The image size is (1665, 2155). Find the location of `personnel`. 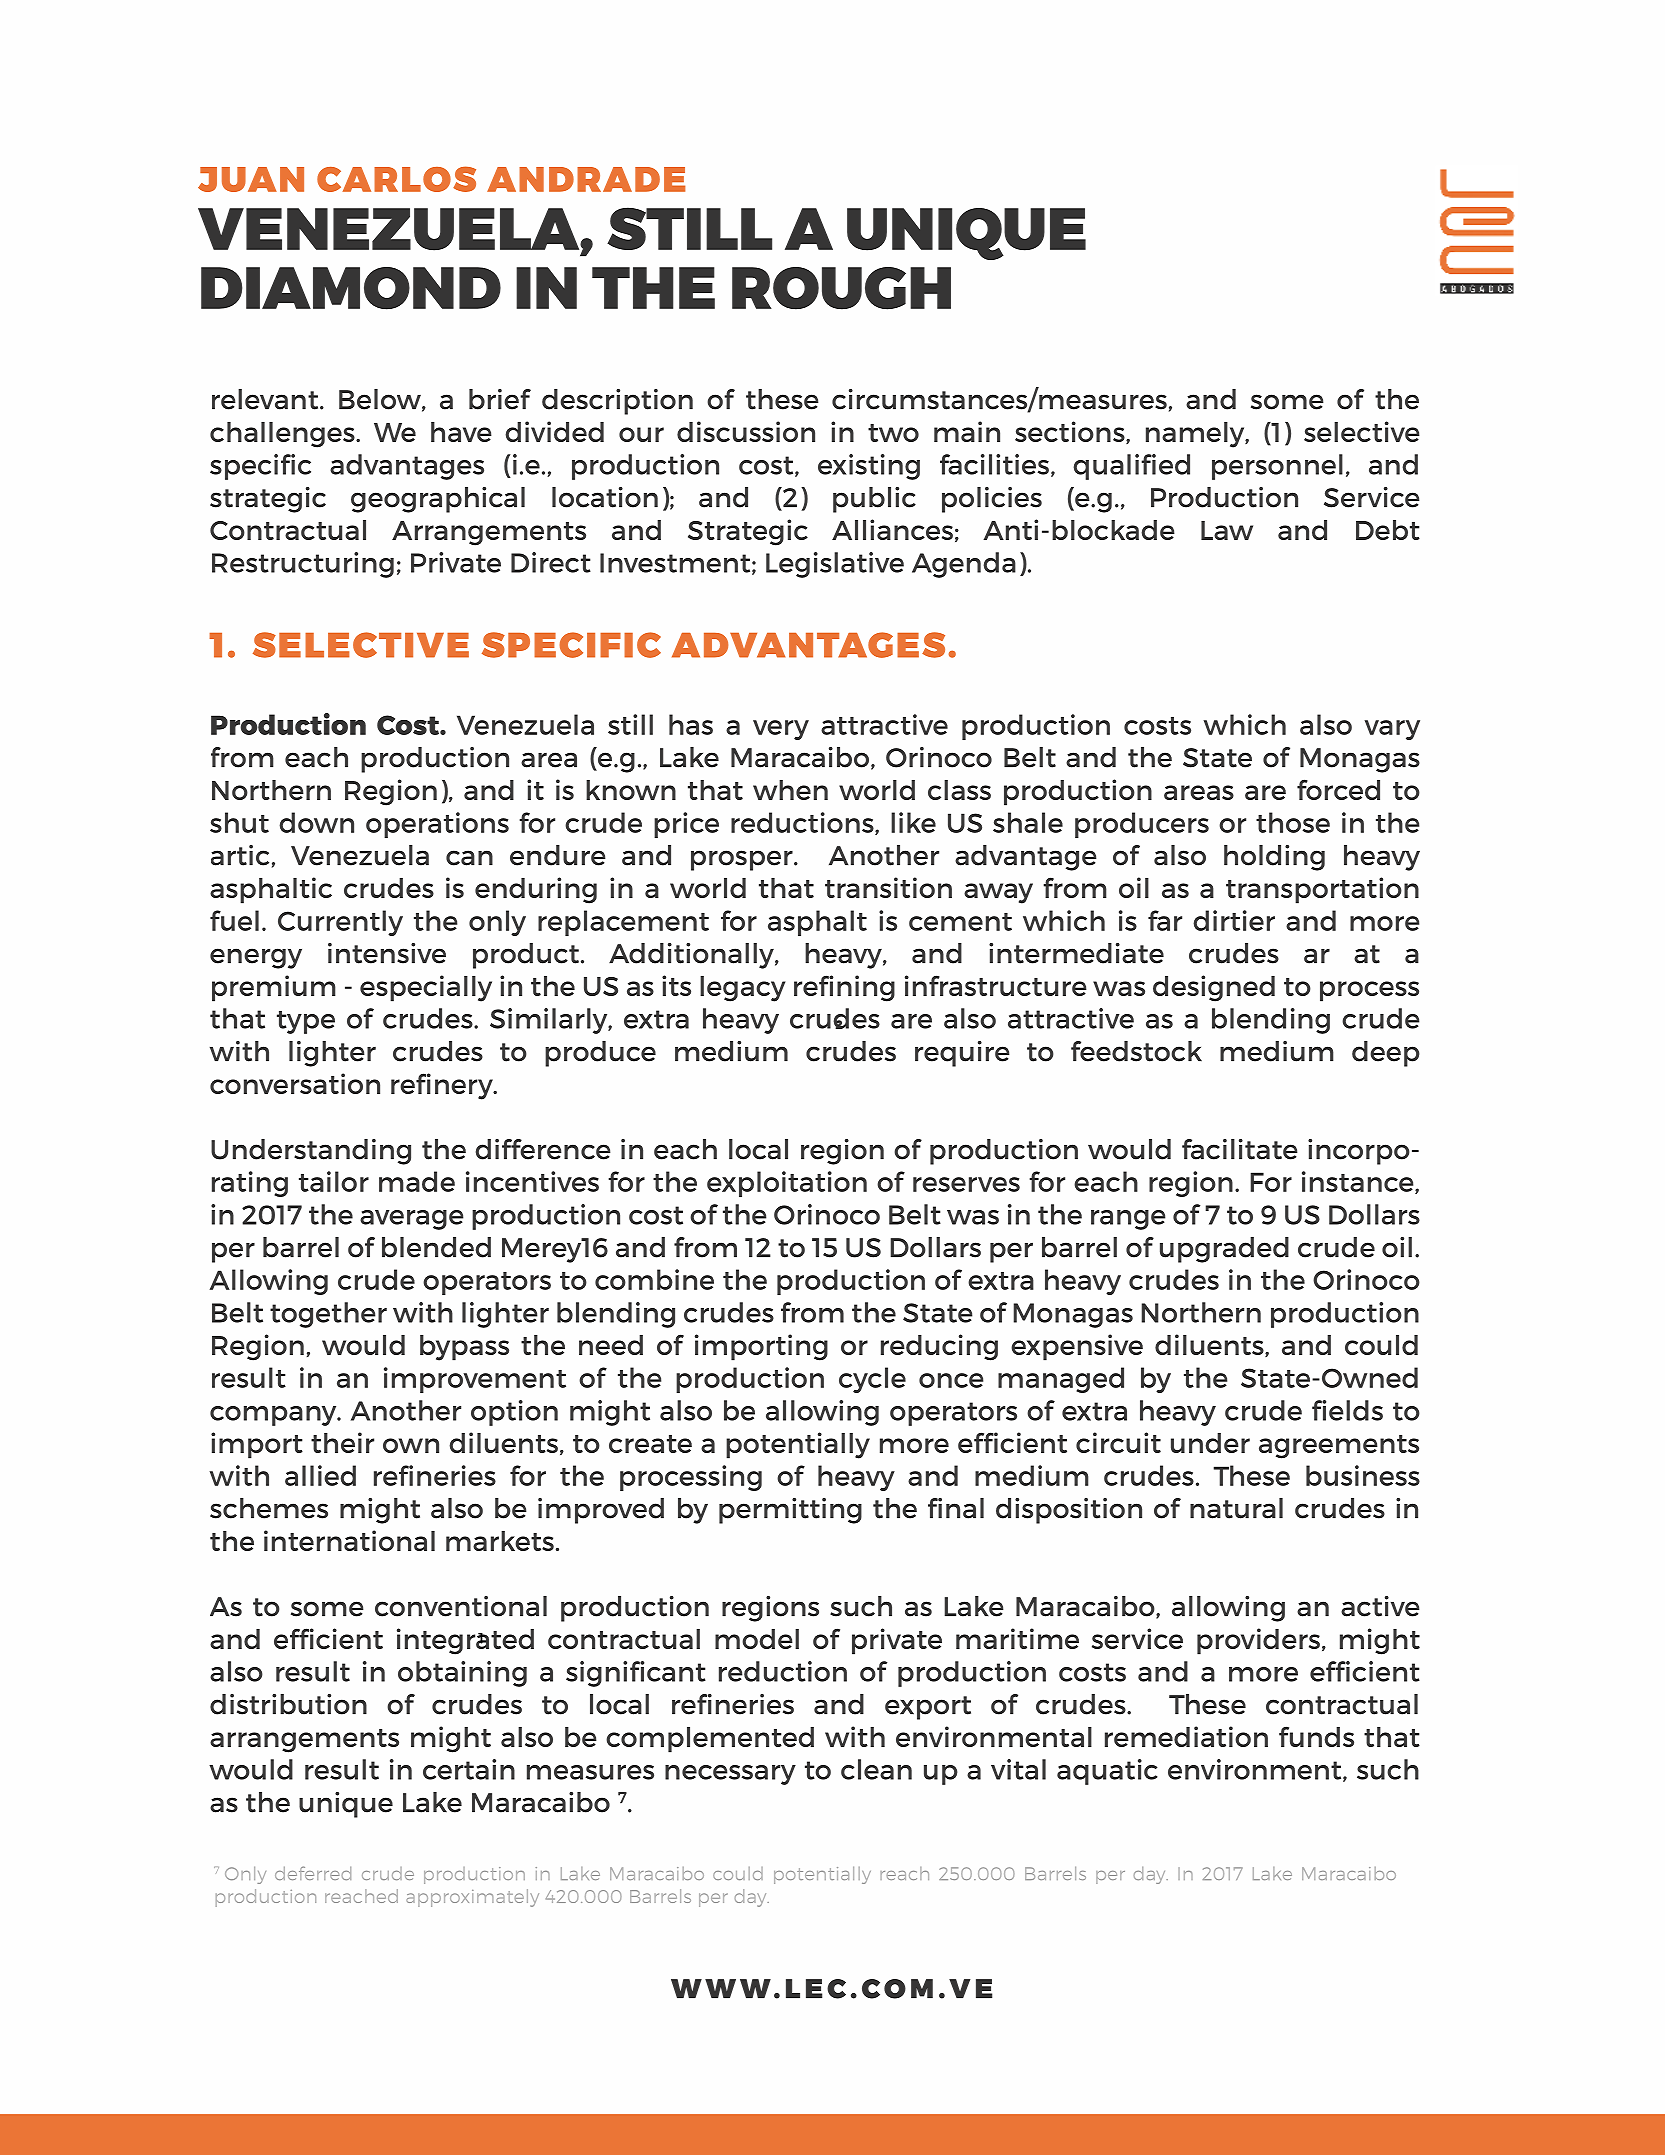

personnel is located at coordinates (1277, 467).
